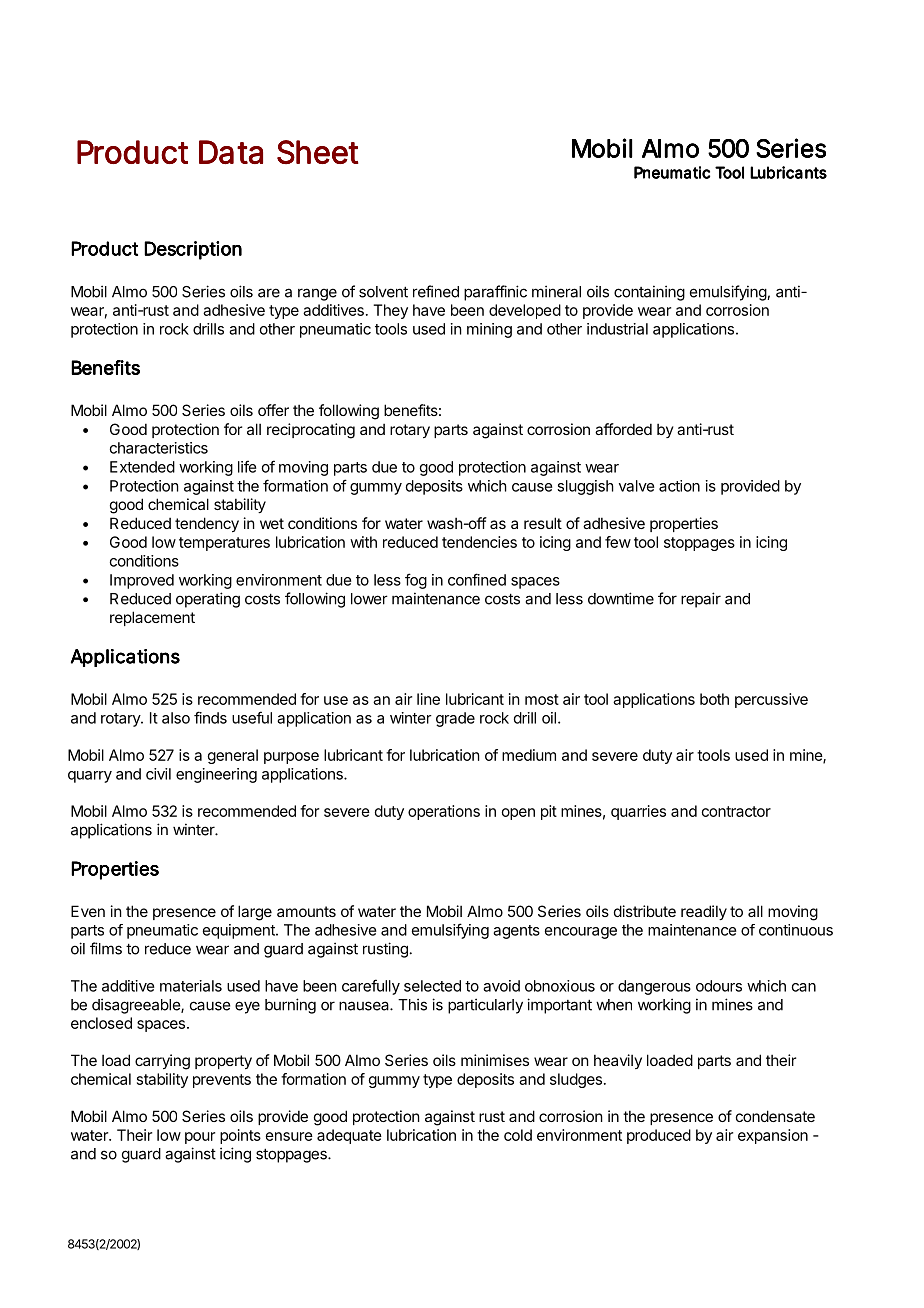 The image size is (924, 1308). Describe the element at coordinates (428, 699) in the image. I see `line` at that location.
